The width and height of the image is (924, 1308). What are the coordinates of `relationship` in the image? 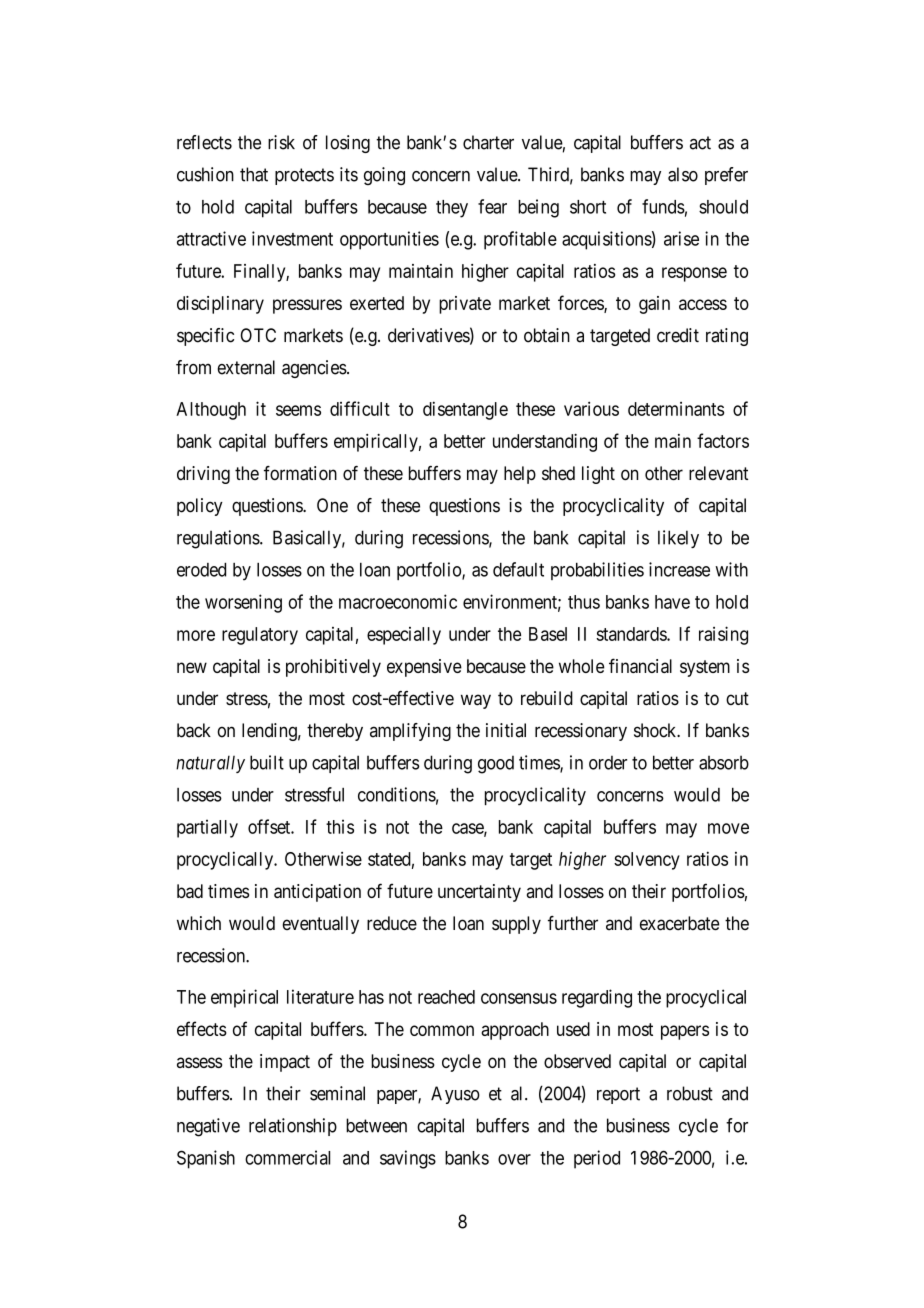 It's located at (293, 1127).
